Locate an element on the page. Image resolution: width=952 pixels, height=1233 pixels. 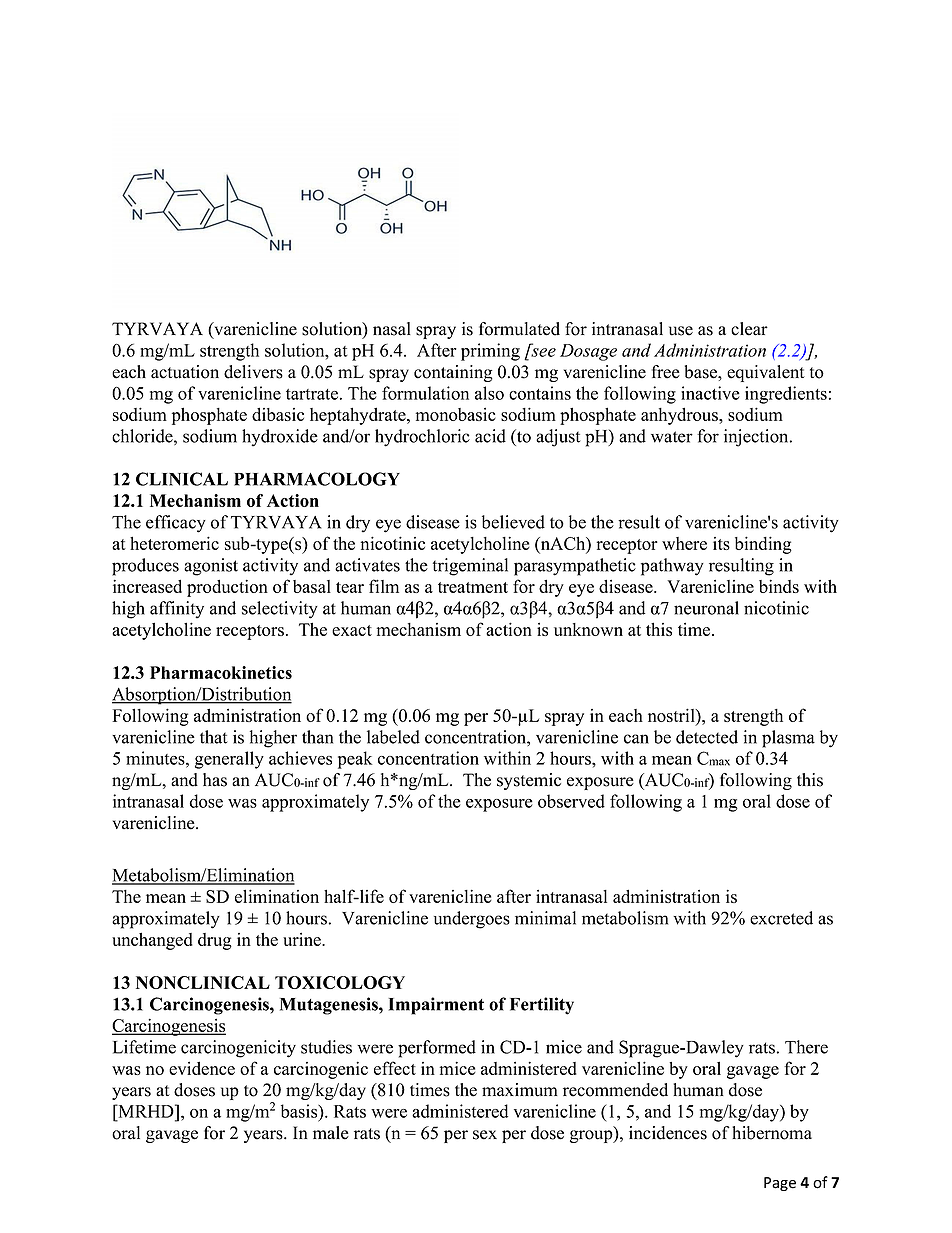
trigeminal is located at coordinates (470, 567).
